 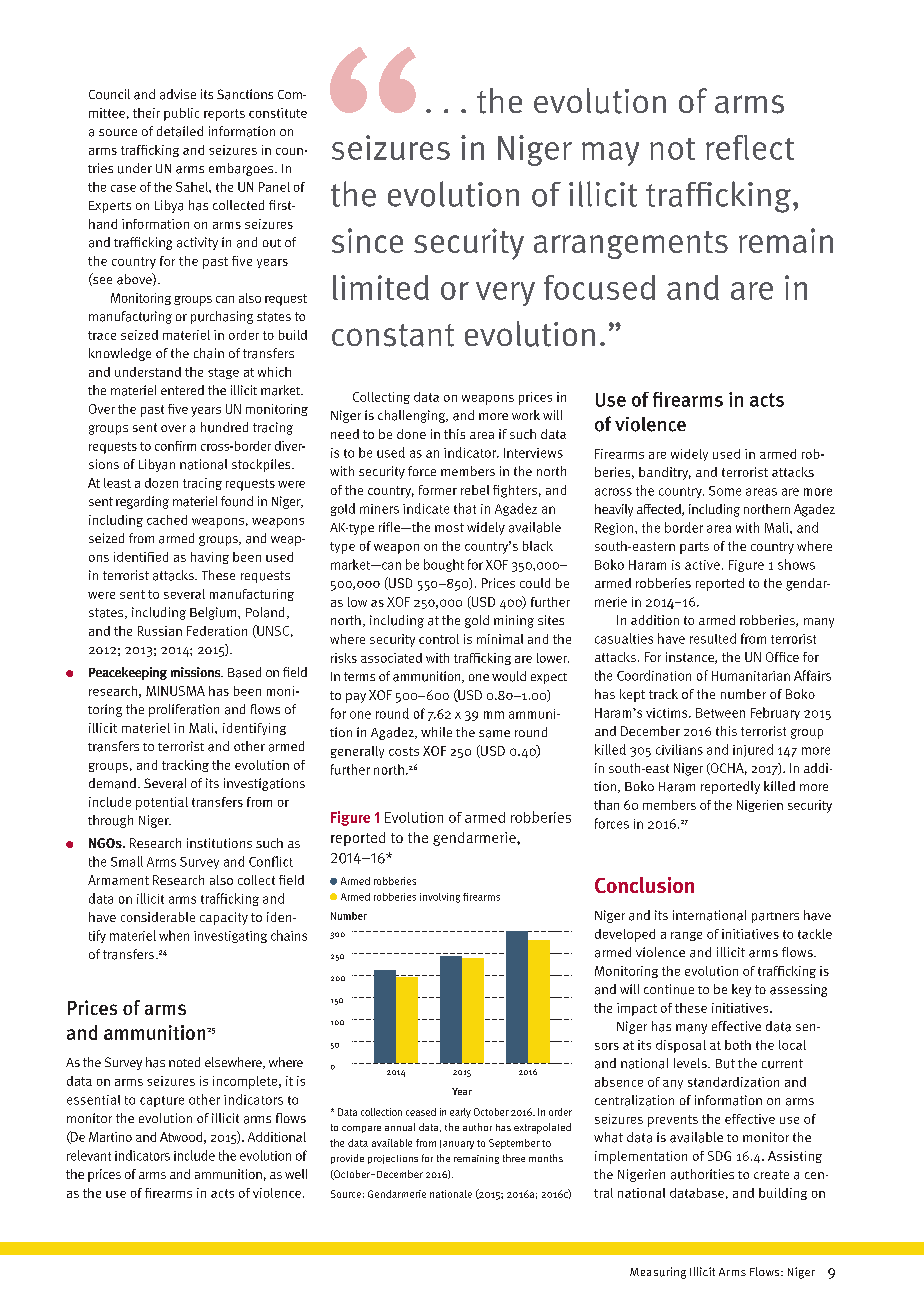 I want to click on detailed, so click(x=180, y=131).
